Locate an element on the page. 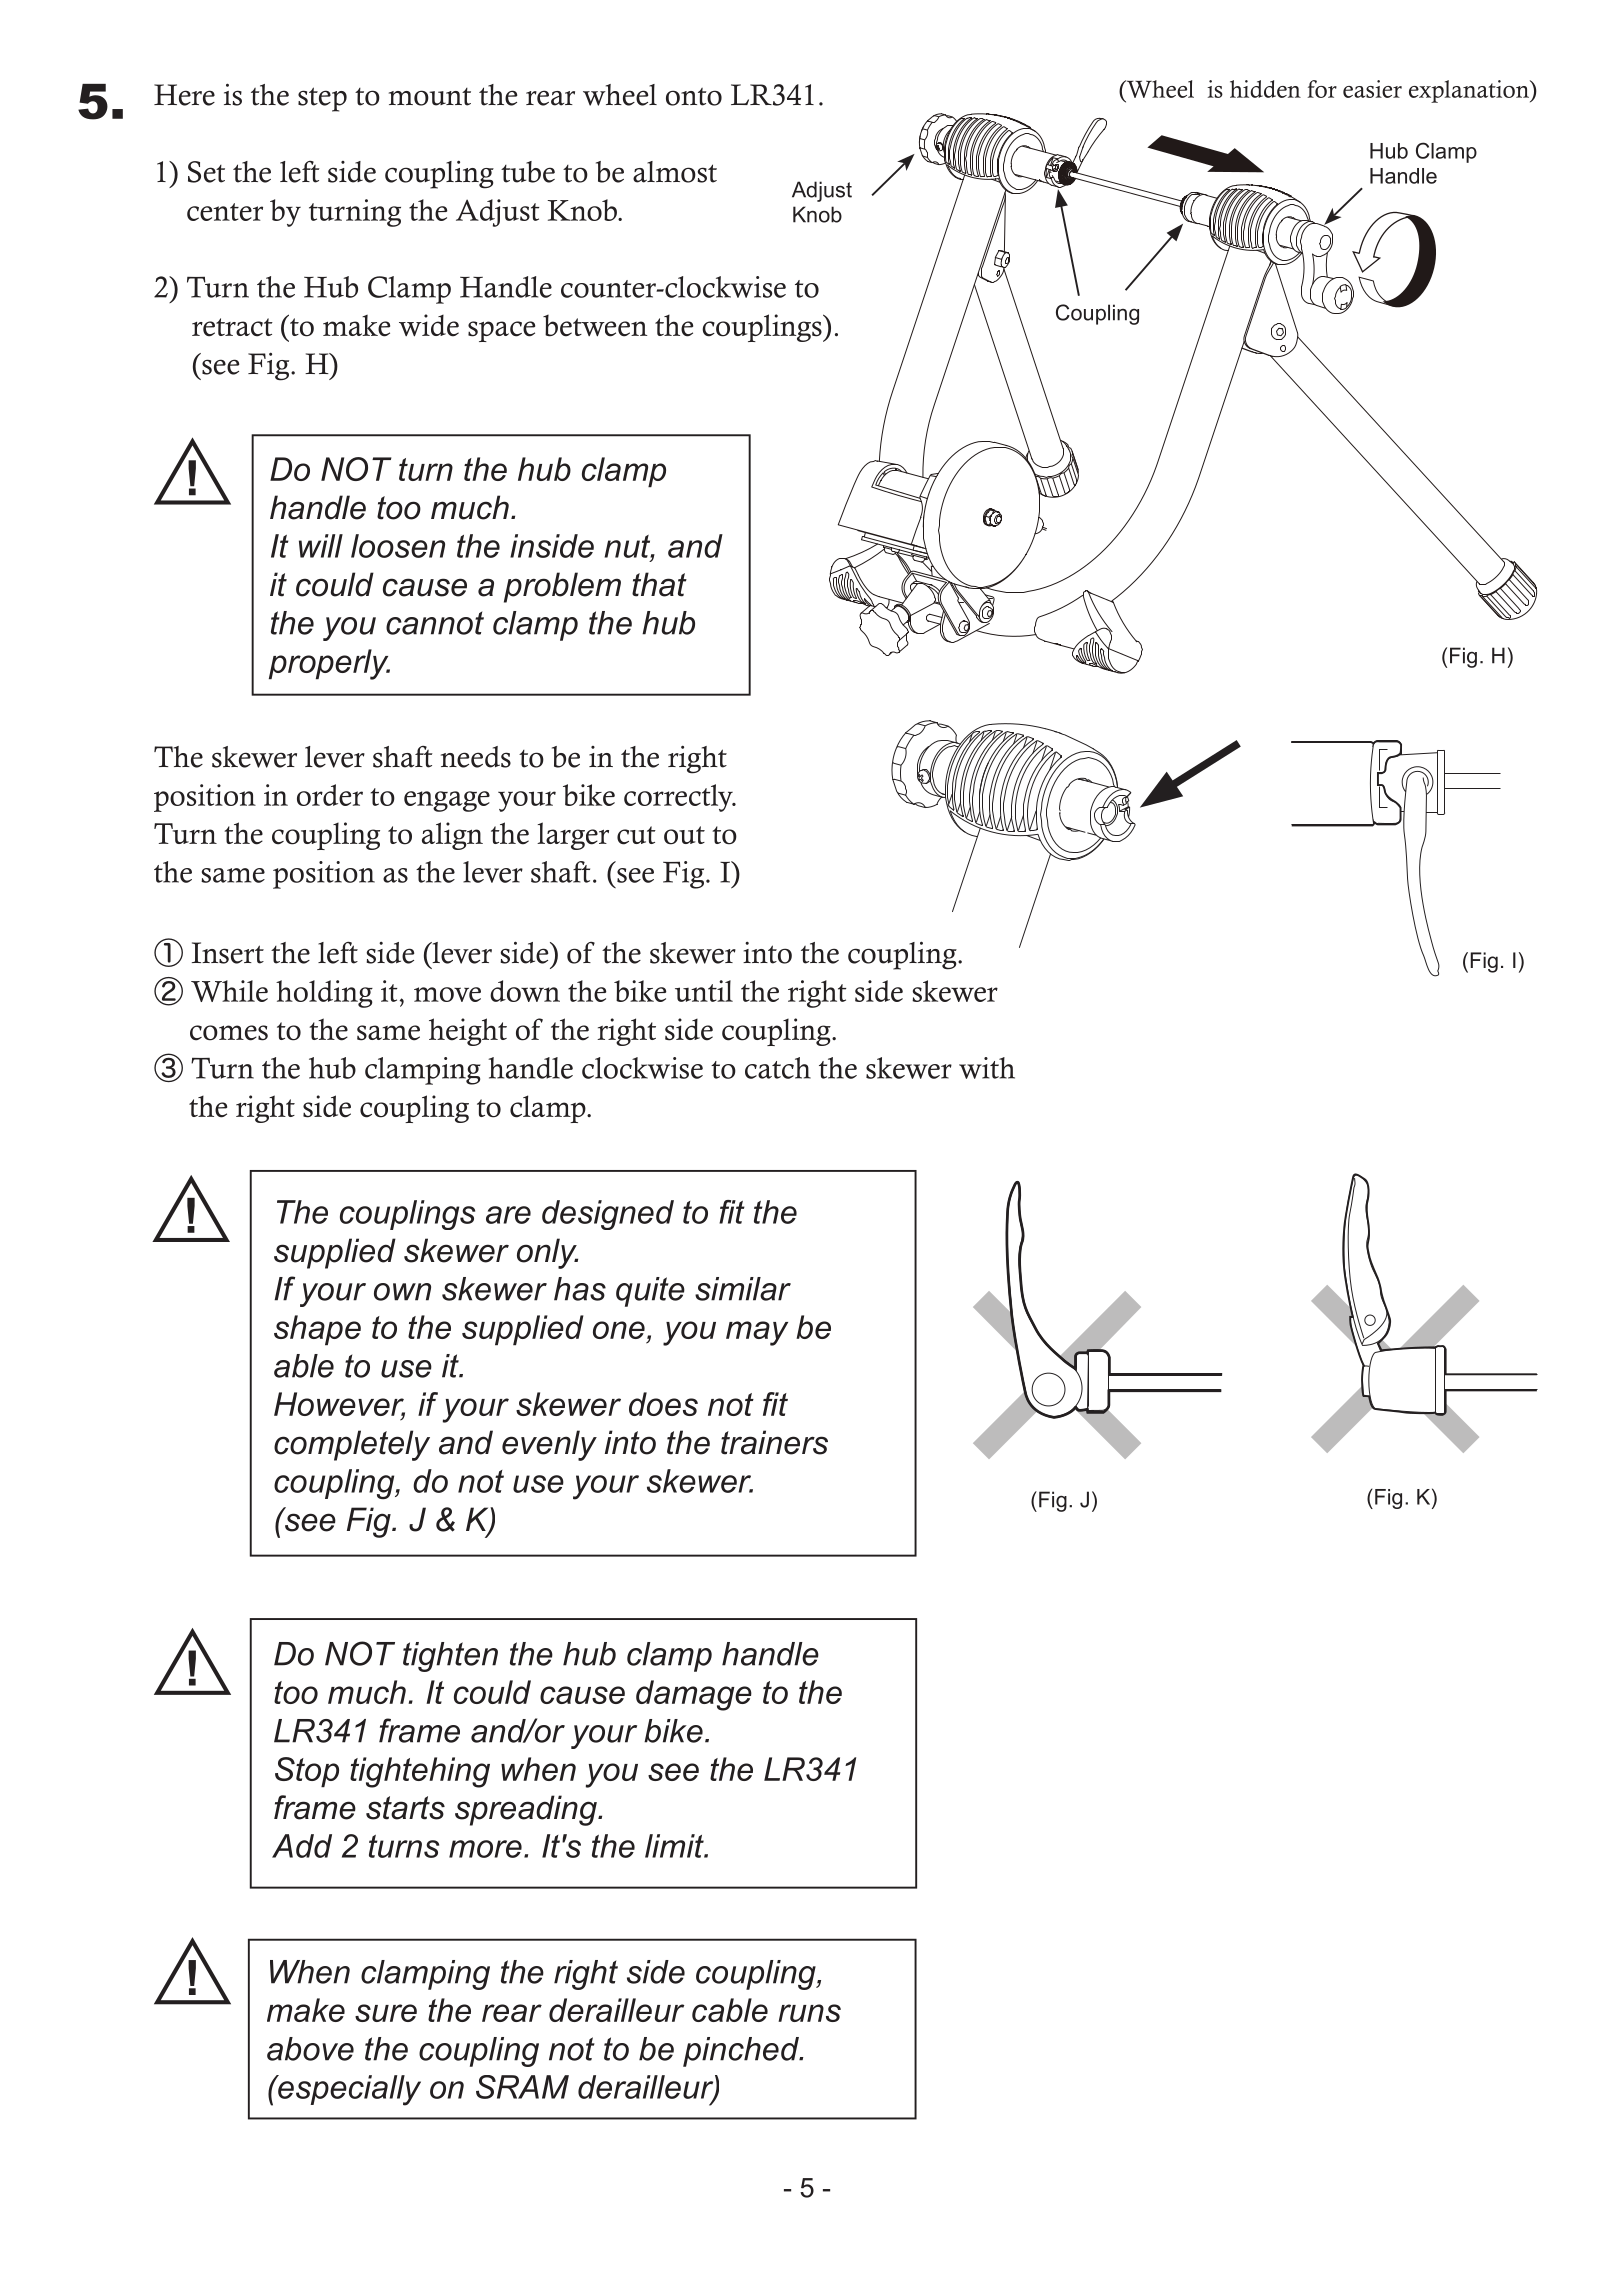 This page has width=1614, height=2283. catch is located at coordinates (778, 1068).
